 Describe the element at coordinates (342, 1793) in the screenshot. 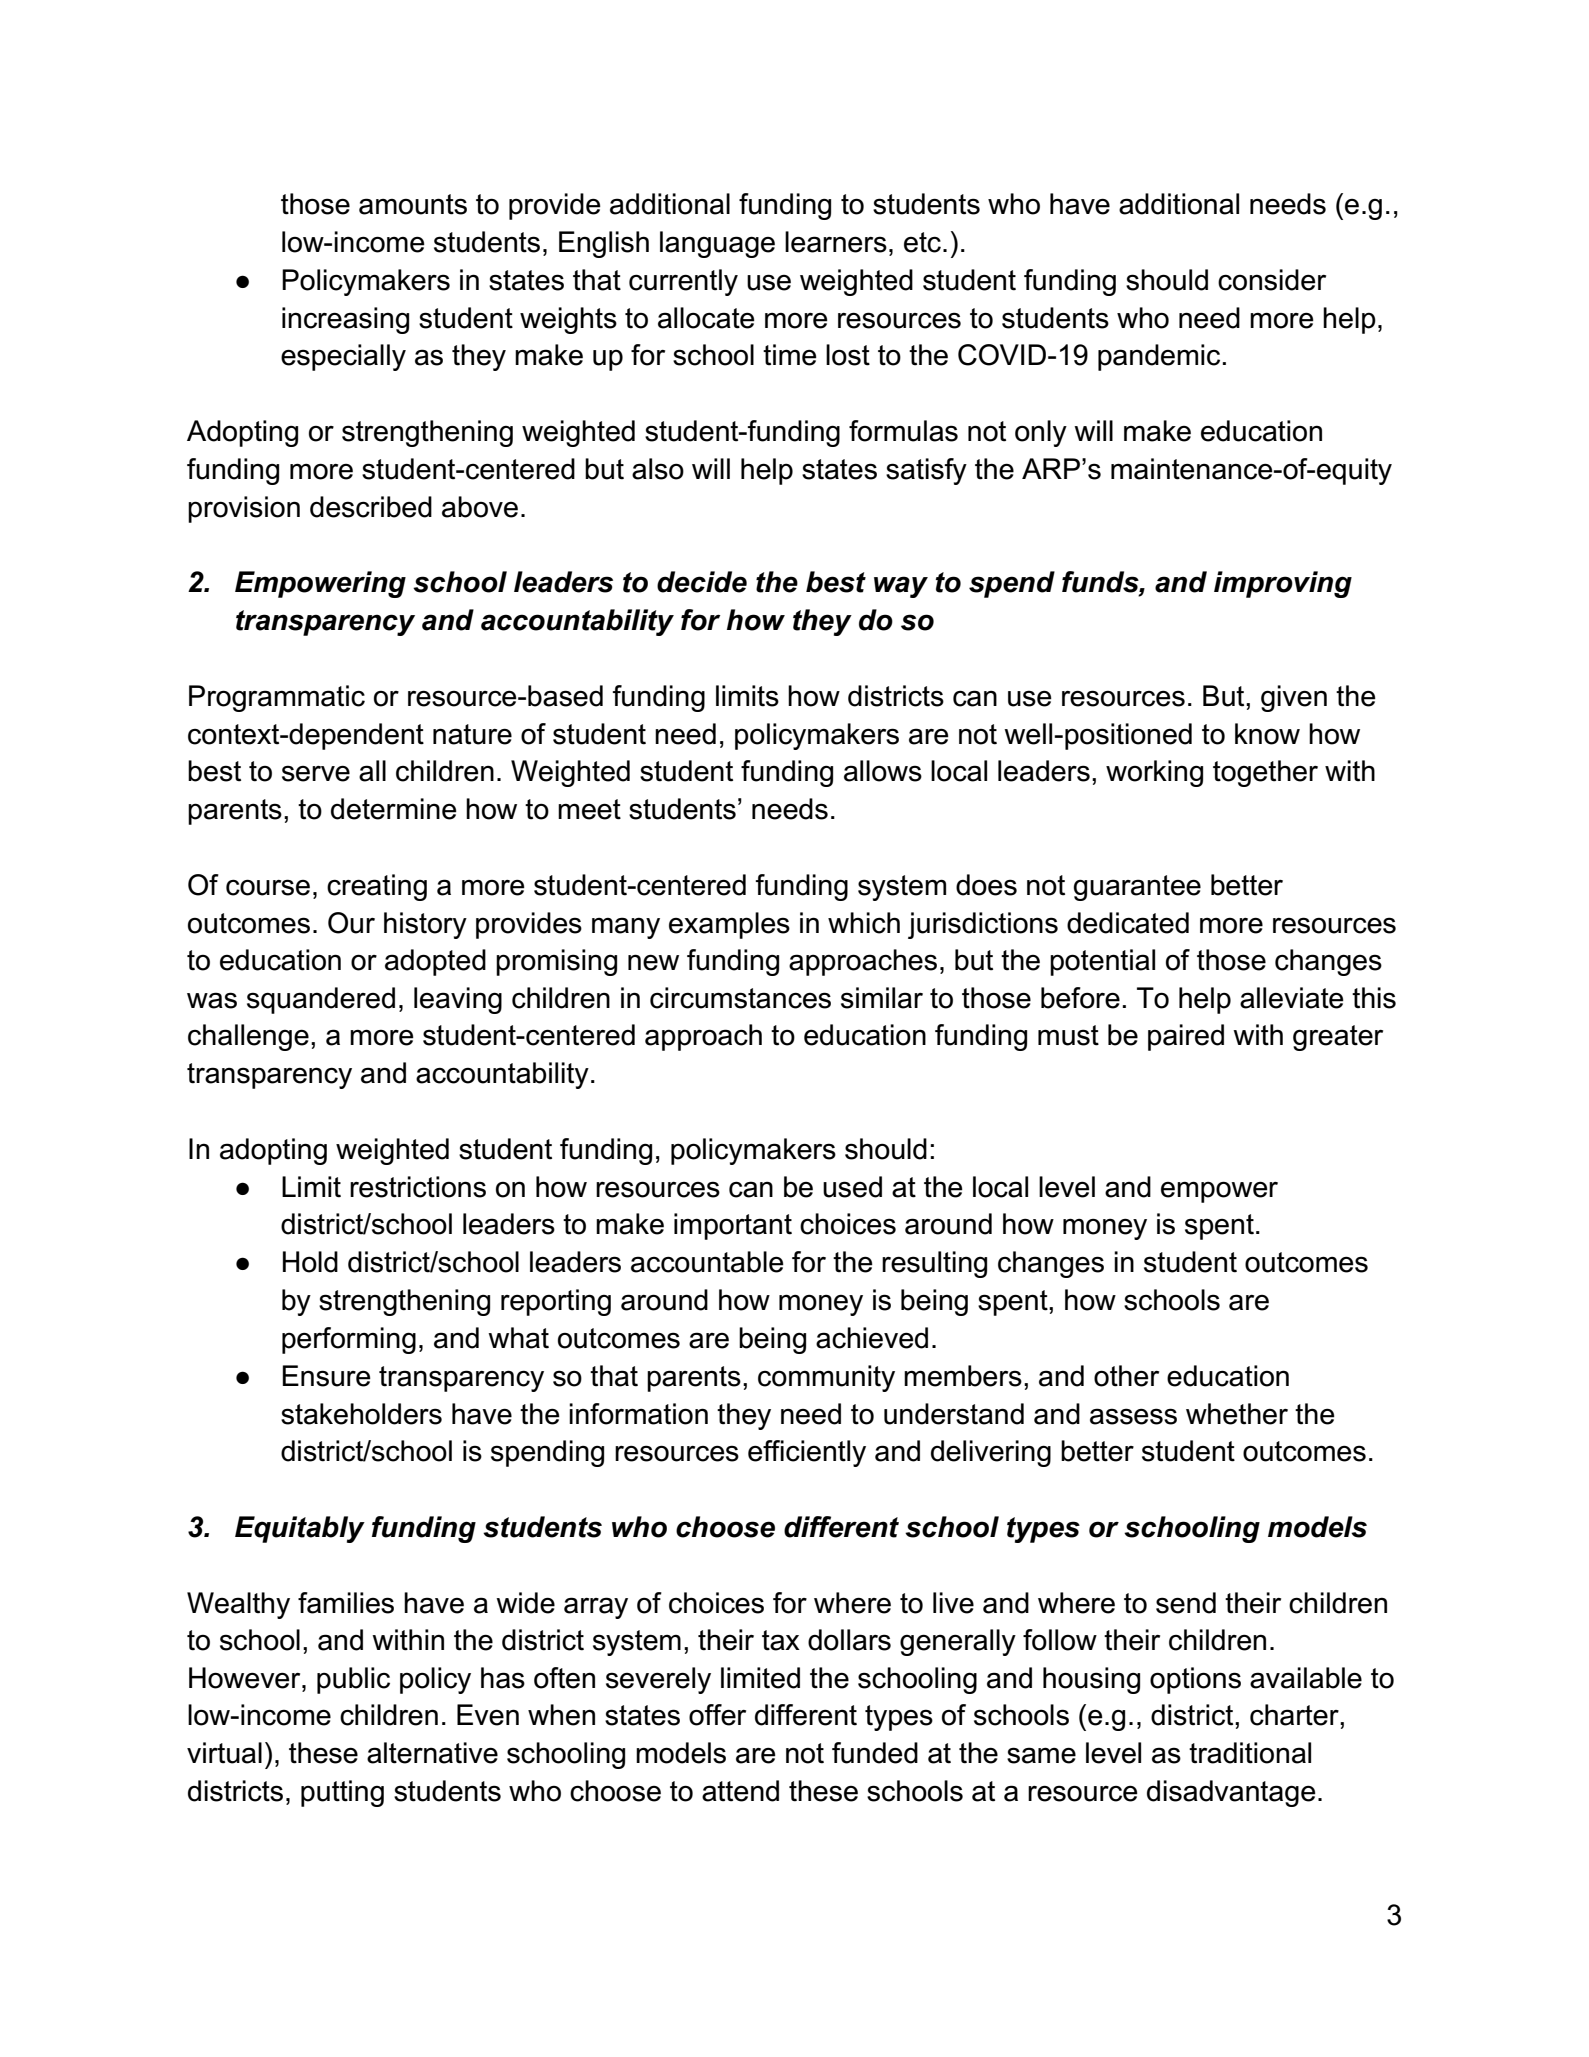

I see `putting` at that location.
